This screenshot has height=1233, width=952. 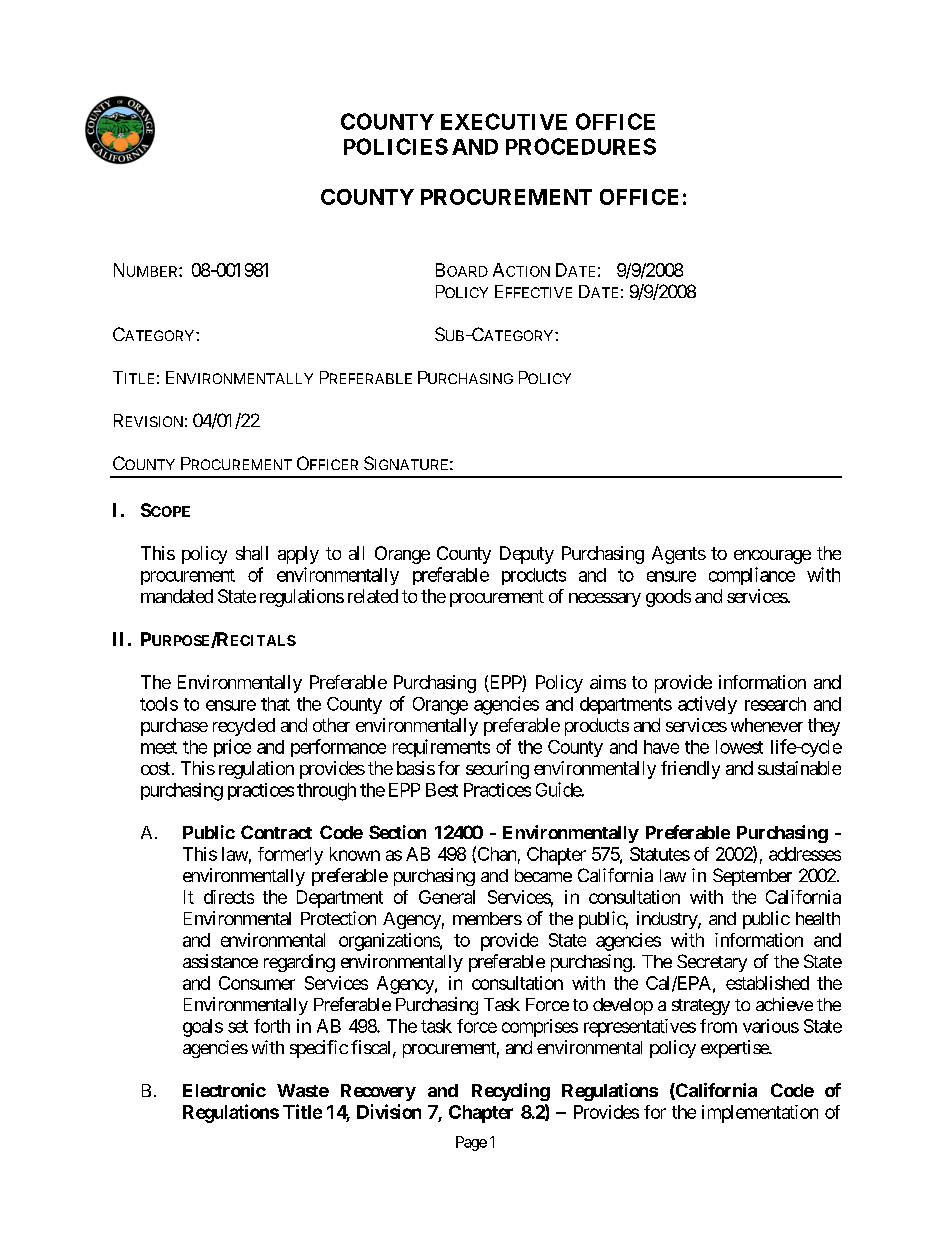 What do you see at coordinates (447, 897) in the screenshot?
I see `General` at bounding box center [447, 897].
